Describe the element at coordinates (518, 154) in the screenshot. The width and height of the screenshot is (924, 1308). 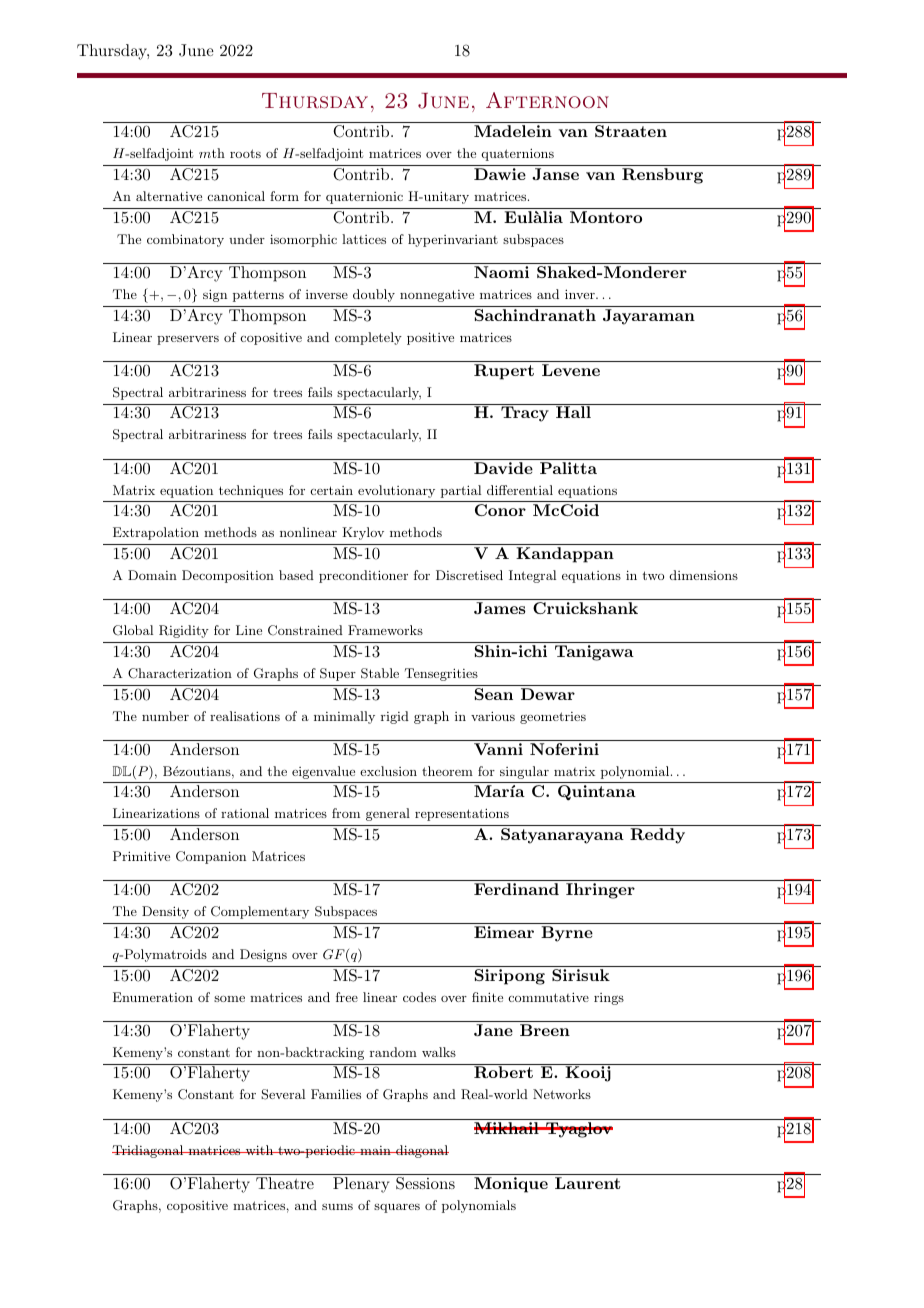
I see `quaternions` at that location.
